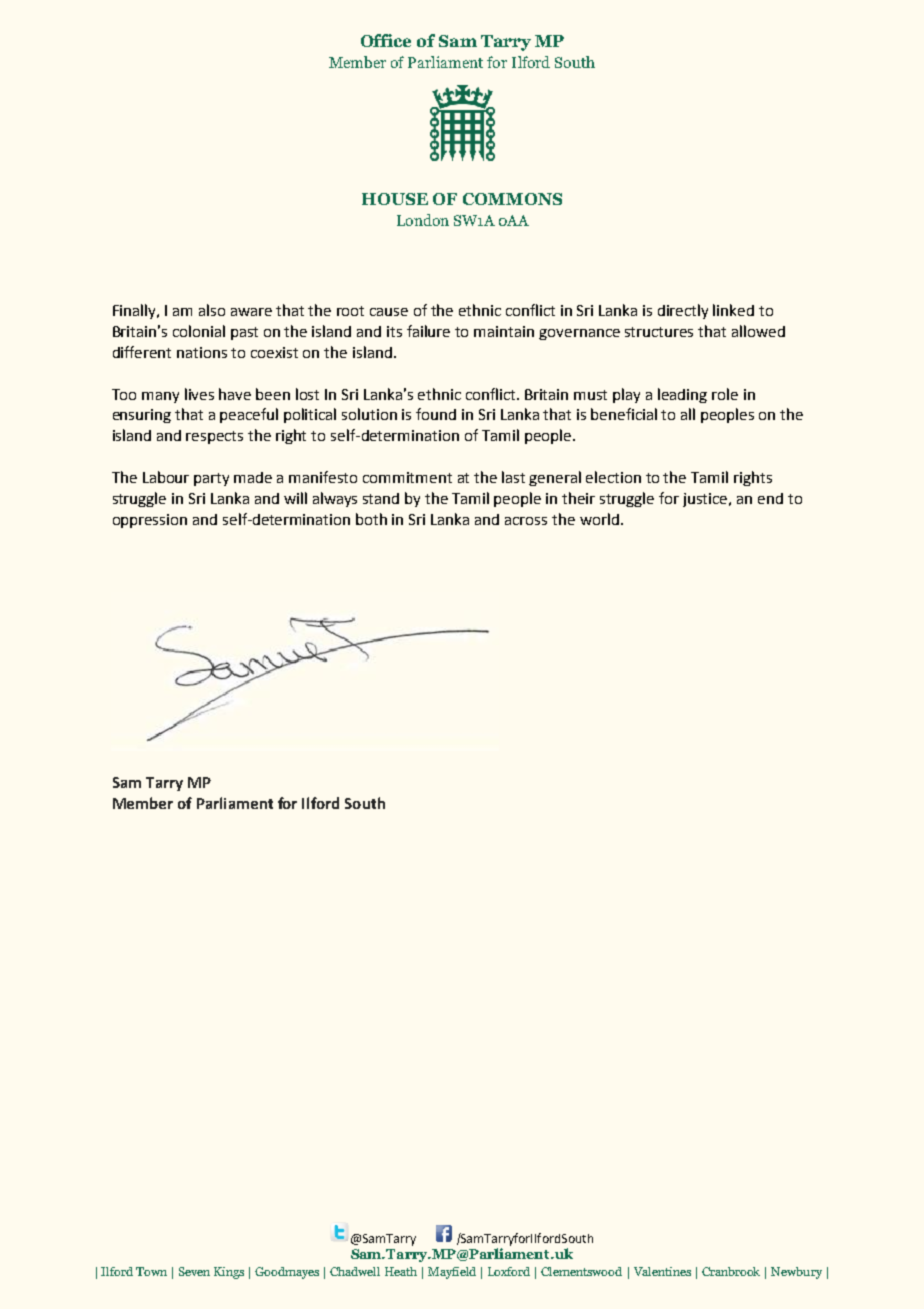  I want to click on end, so click(770, 498).
